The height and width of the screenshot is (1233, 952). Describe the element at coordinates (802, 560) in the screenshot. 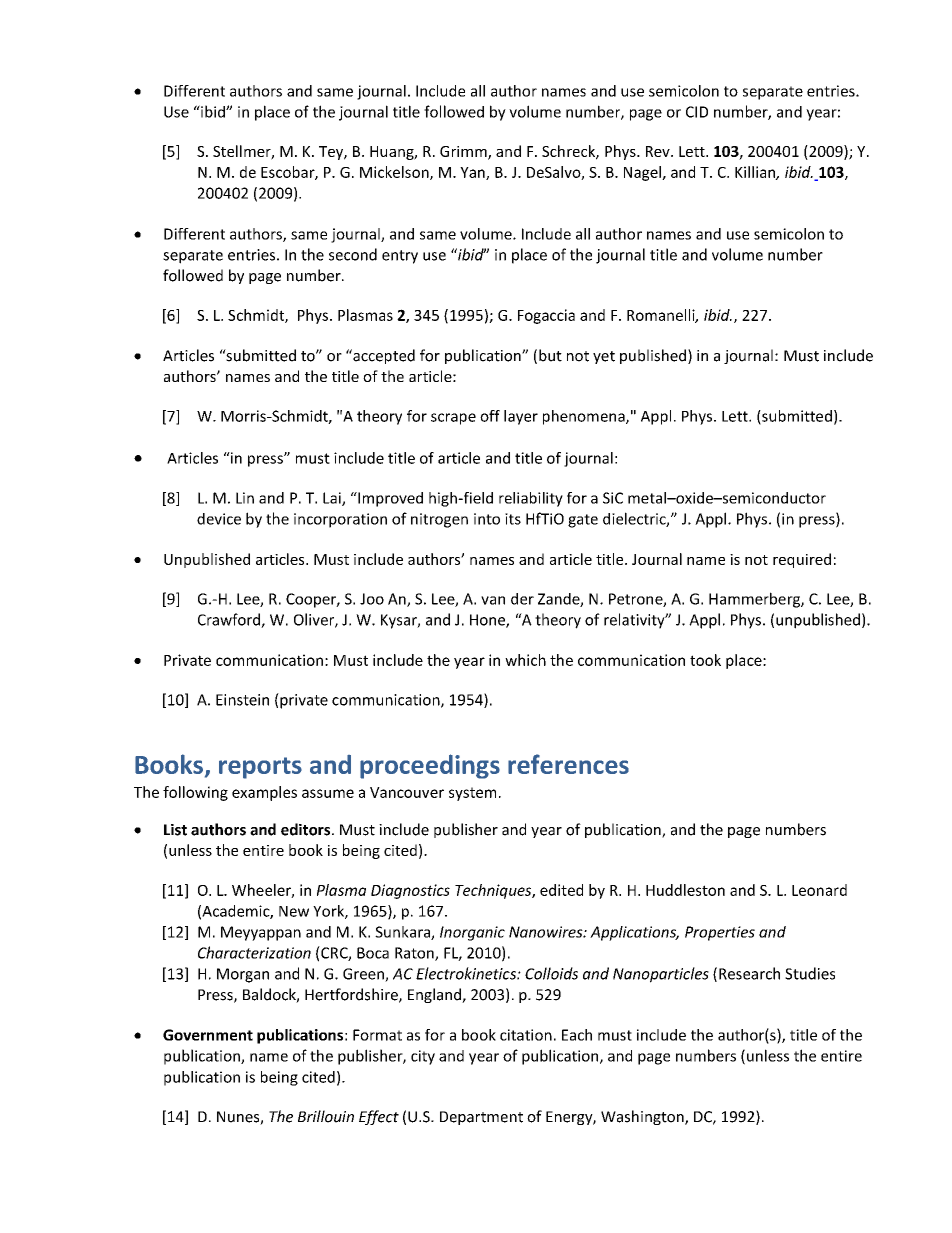

I see `required` at that location.
